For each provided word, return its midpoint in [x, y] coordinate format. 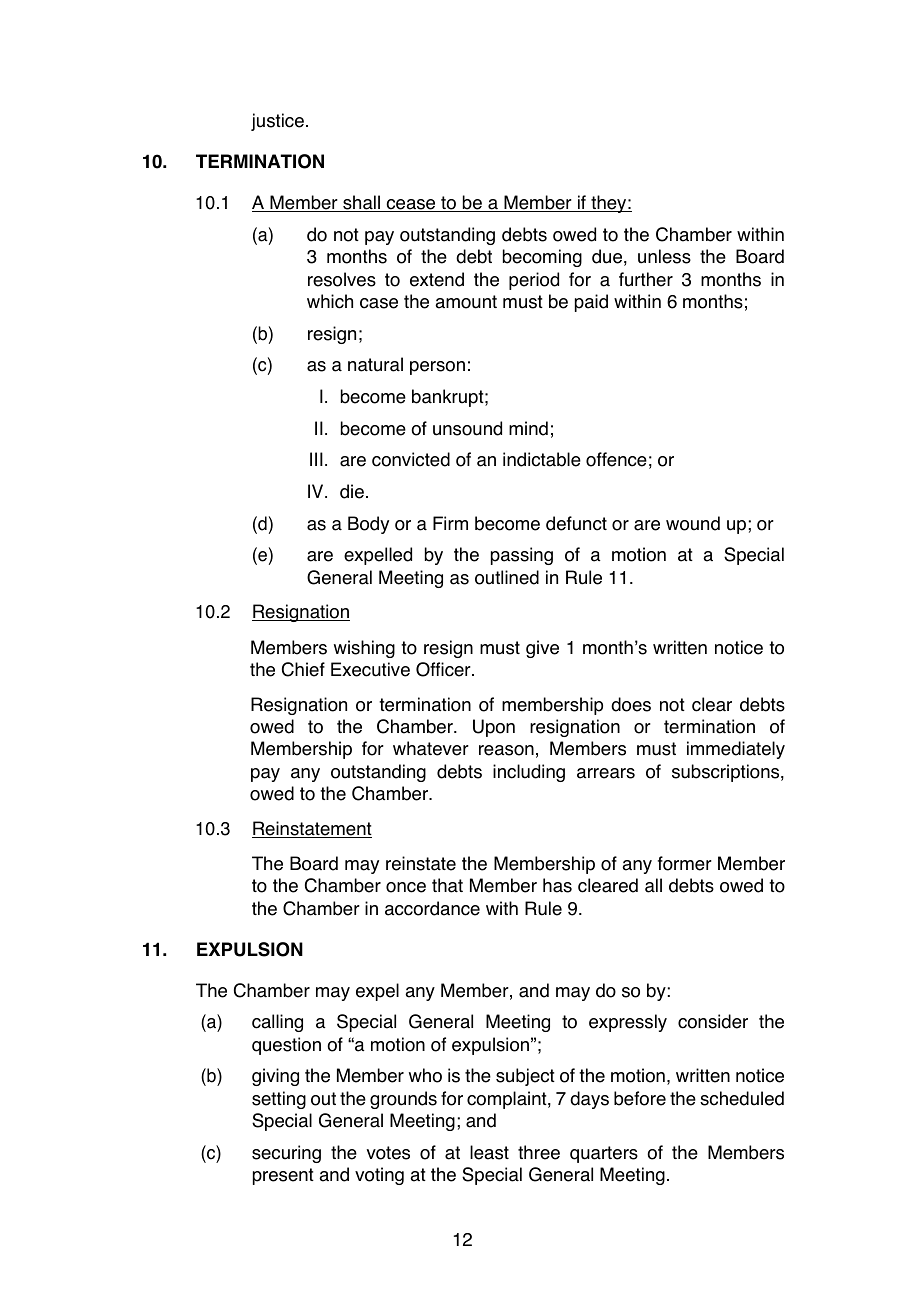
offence [616, 459]
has [557, 885]
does [631, 704]
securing [286, 1154]
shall [361, 203]
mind [528, 428]
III [316, 459]
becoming [542, 258]
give [542, 649]
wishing [364, 649]
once [406, 887]
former [685, 863]
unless [664, 256]
